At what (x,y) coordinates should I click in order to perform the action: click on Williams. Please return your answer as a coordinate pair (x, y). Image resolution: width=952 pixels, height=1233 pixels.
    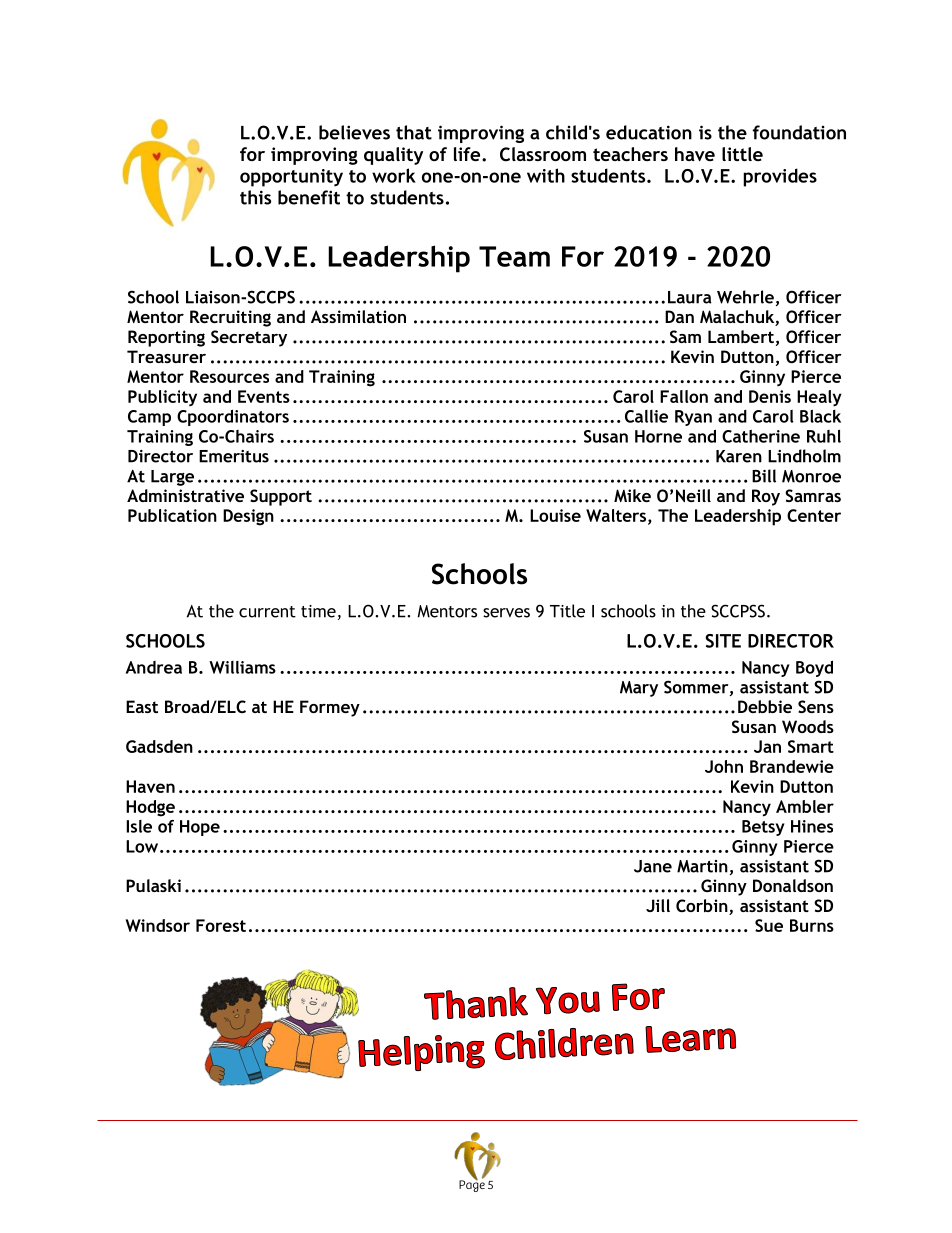
    Looking at the image, I should click on (242, 667).
